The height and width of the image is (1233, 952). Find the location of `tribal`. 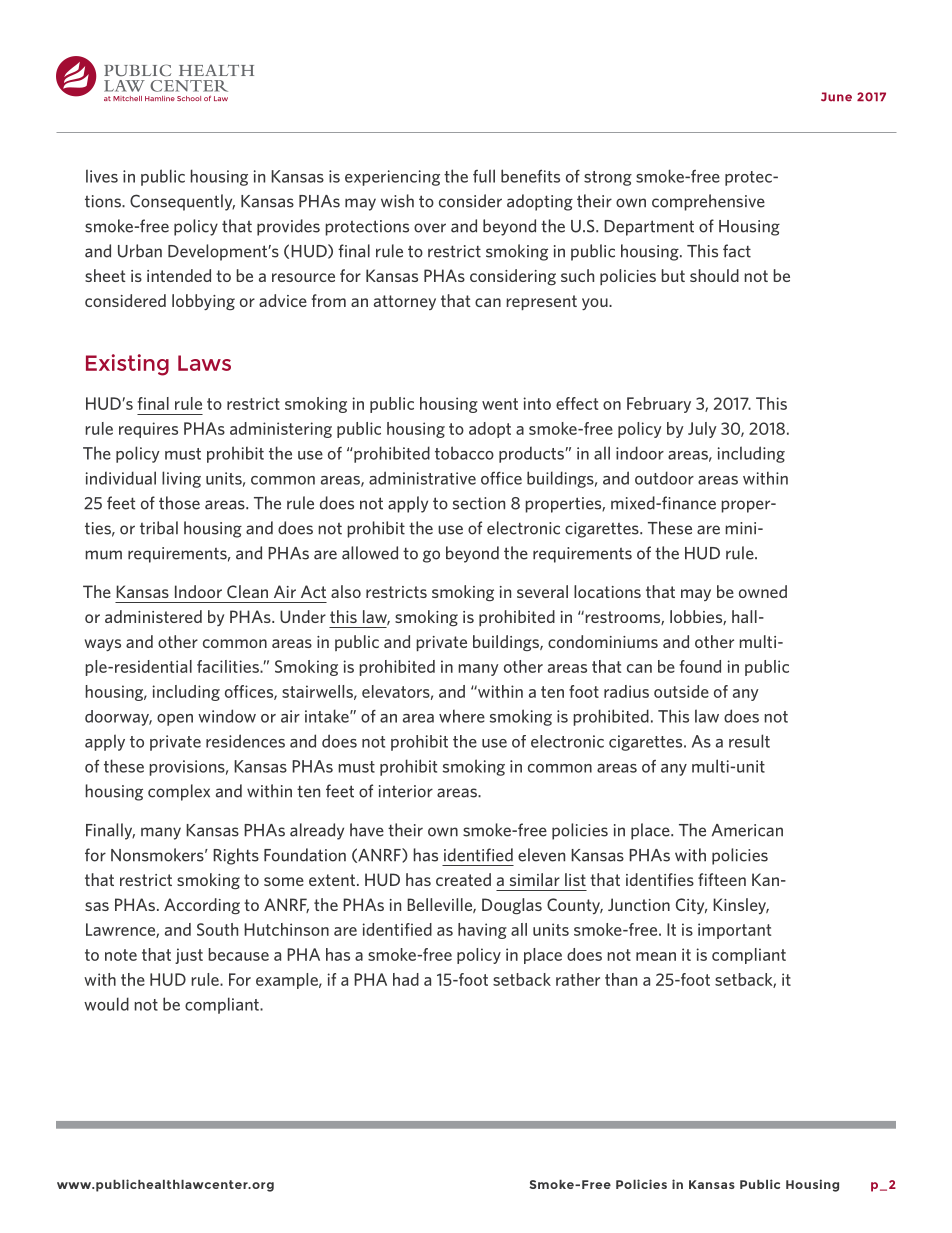

tribal is located at coordinates (159, 528).
